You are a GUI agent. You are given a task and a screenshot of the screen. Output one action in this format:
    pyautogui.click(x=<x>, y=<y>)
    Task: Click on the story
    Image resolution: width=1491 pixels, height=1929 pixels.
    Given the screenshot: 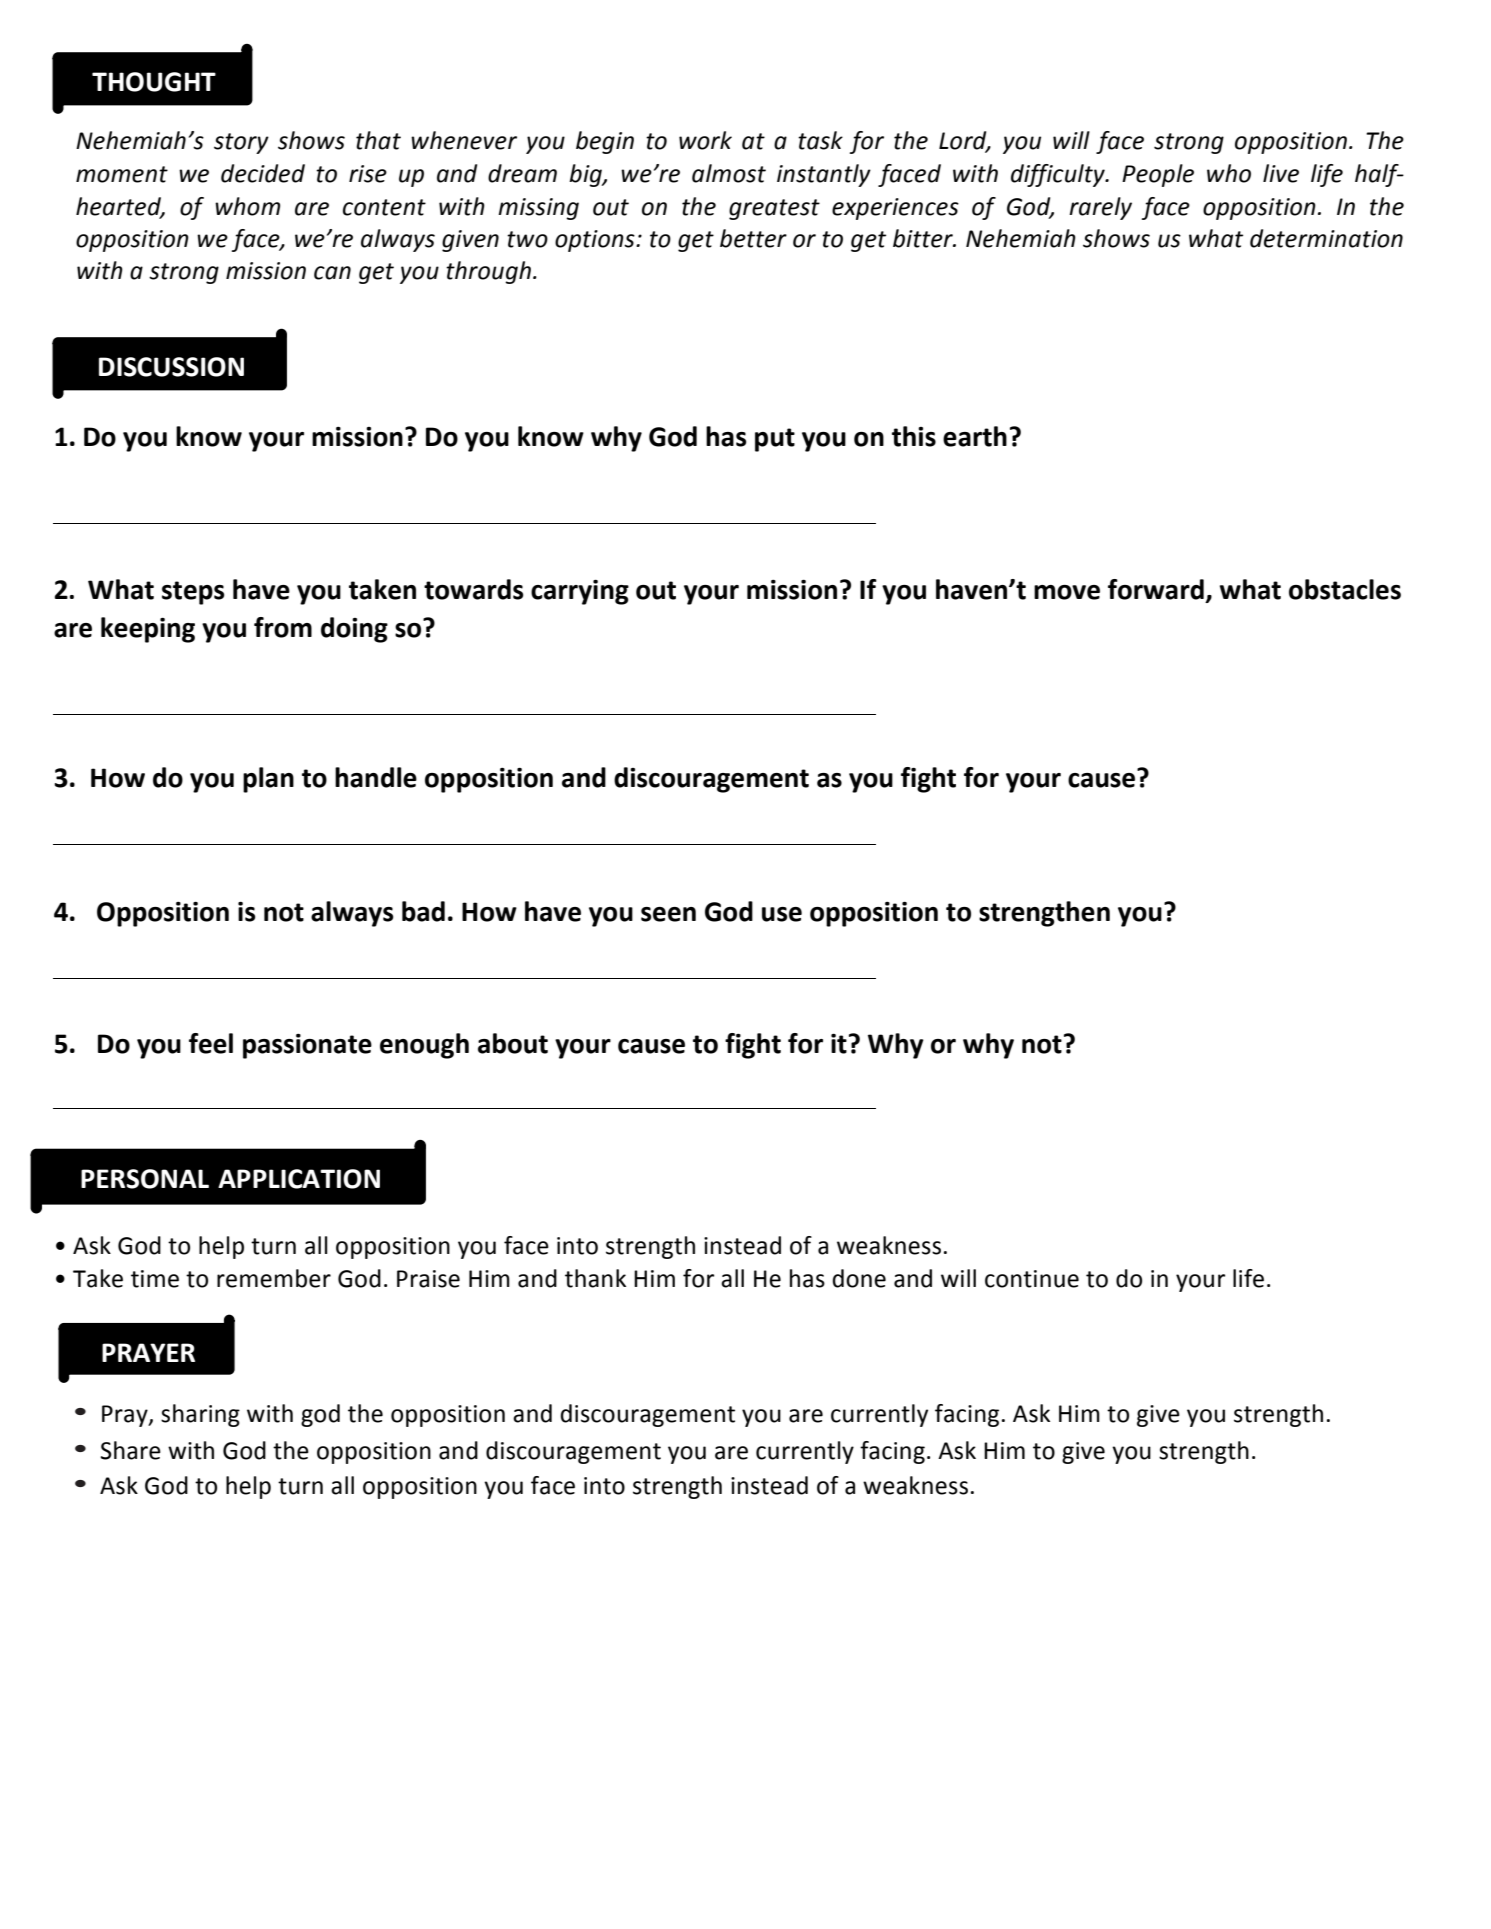 What is the action you would take?
    pyautogui.click(x=241, y=143)
